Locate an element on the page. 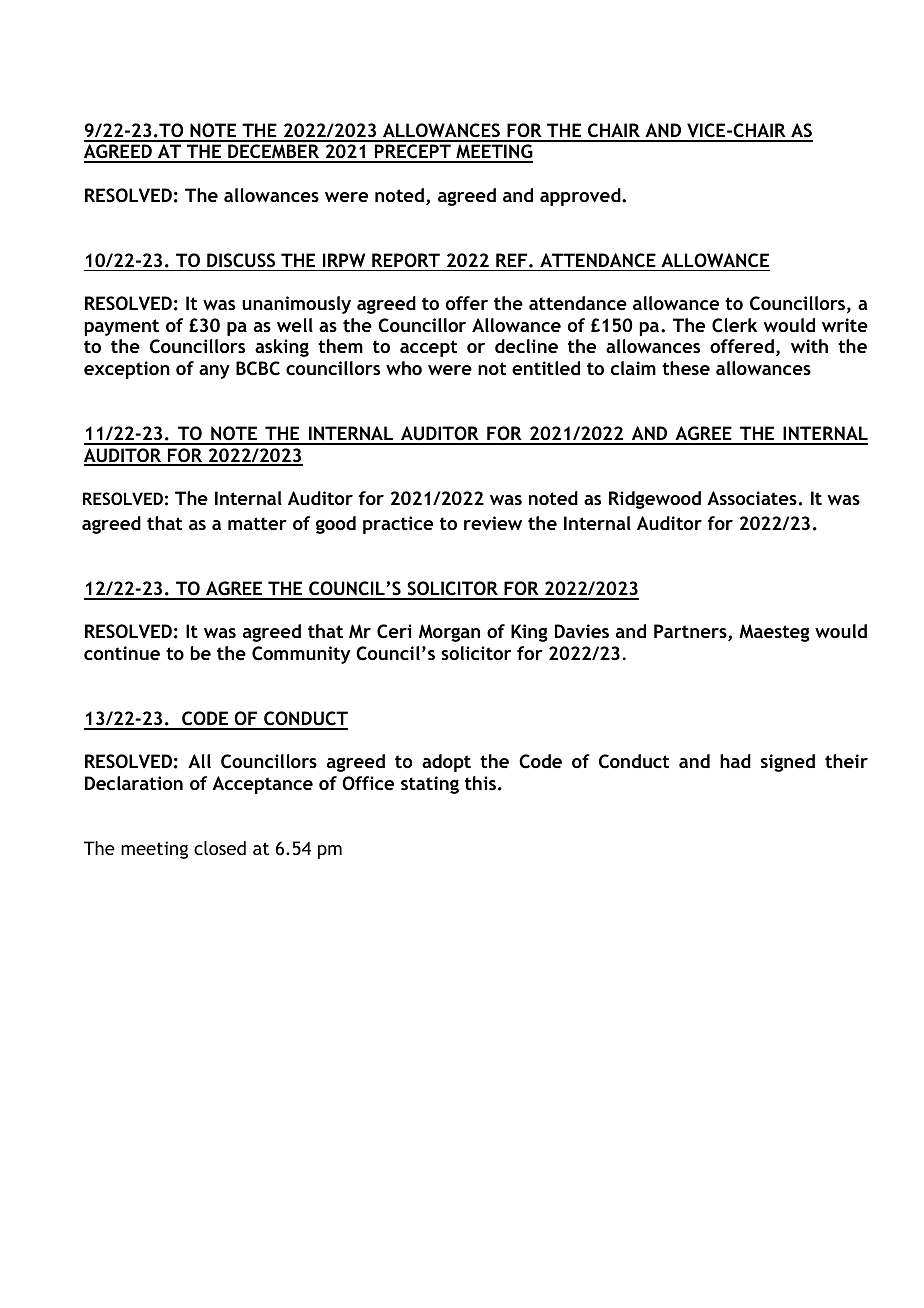  Morgan is located at coordinates (449, 633).
